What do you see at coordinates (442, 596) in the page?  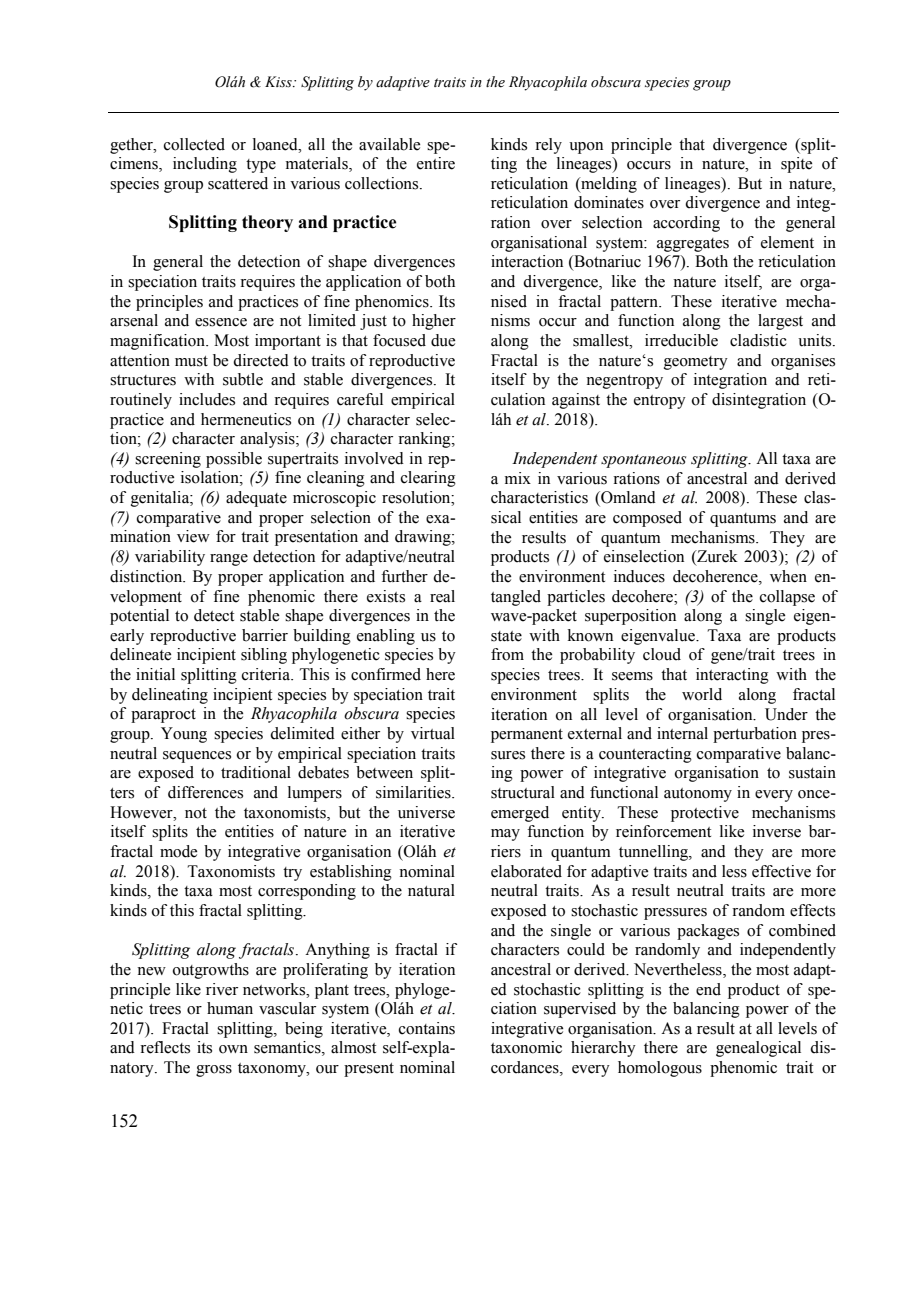 I see `real` at bounding box center [442, 596].
